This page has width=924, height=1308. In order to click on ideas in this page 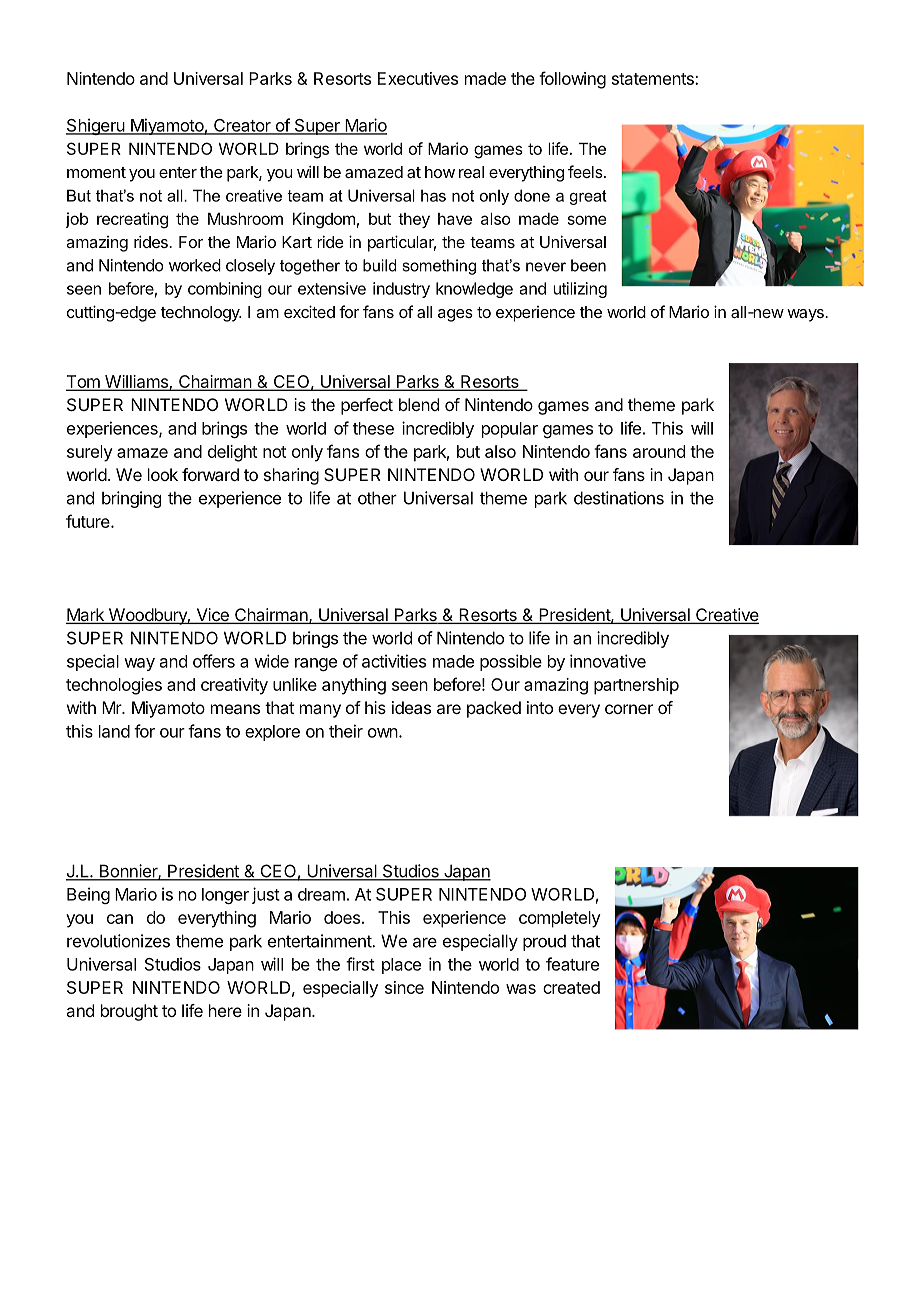, I will do `click(411, 707)`.
